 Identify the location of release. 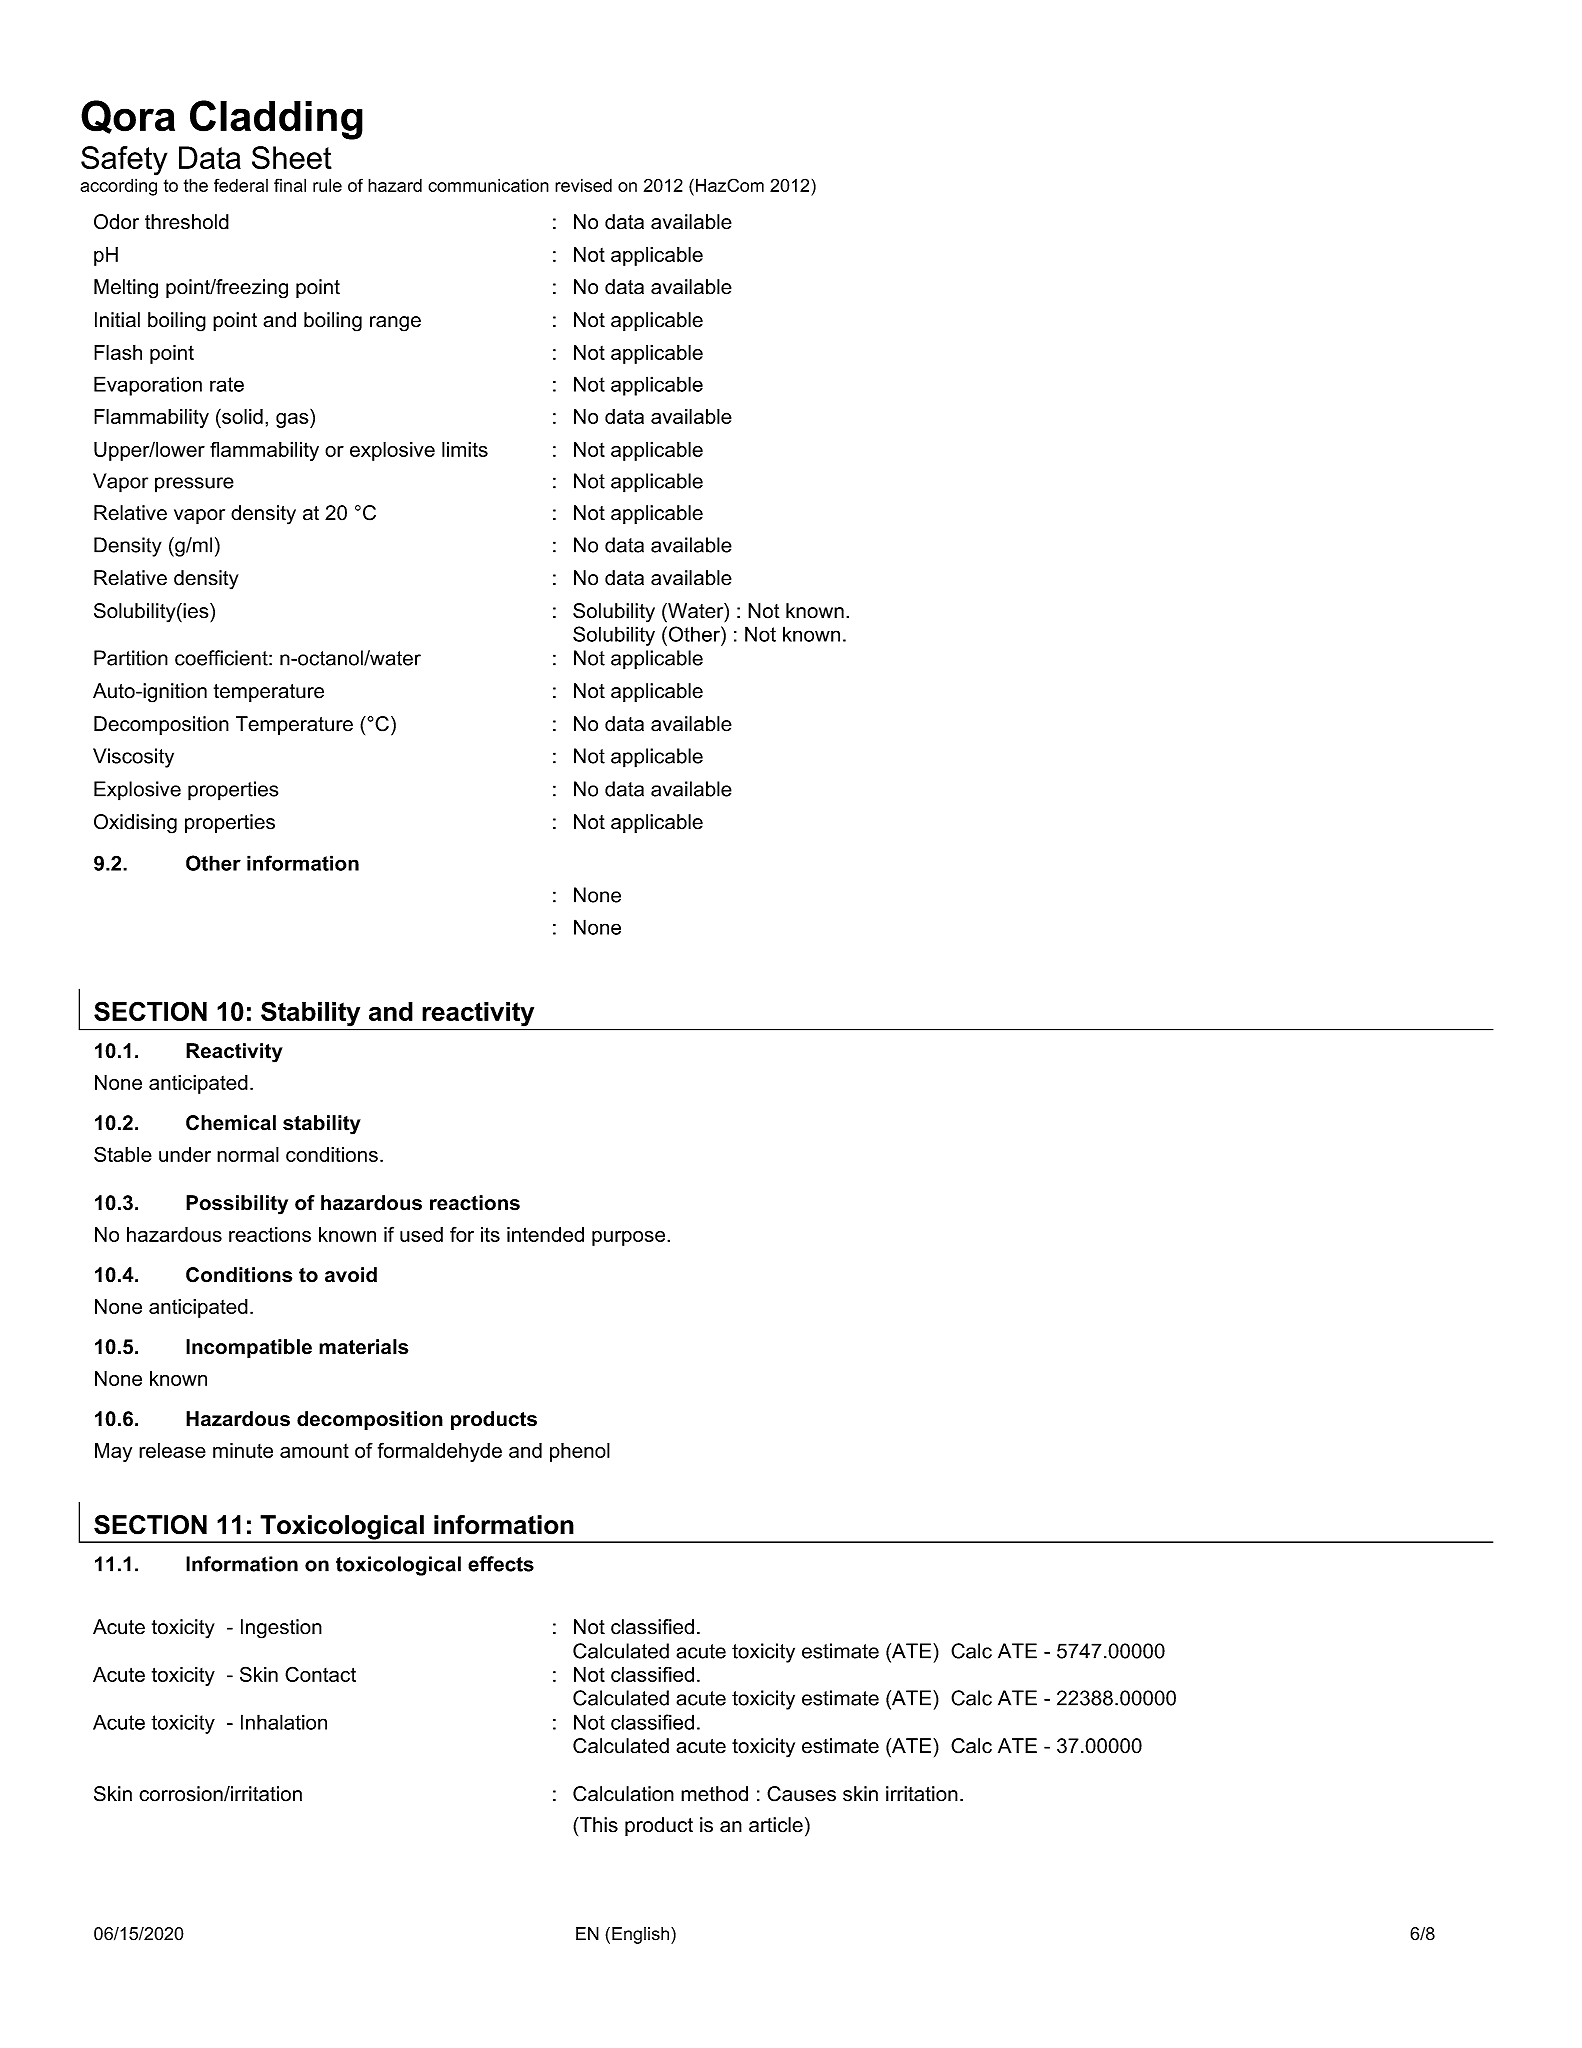
(172, 1450).
